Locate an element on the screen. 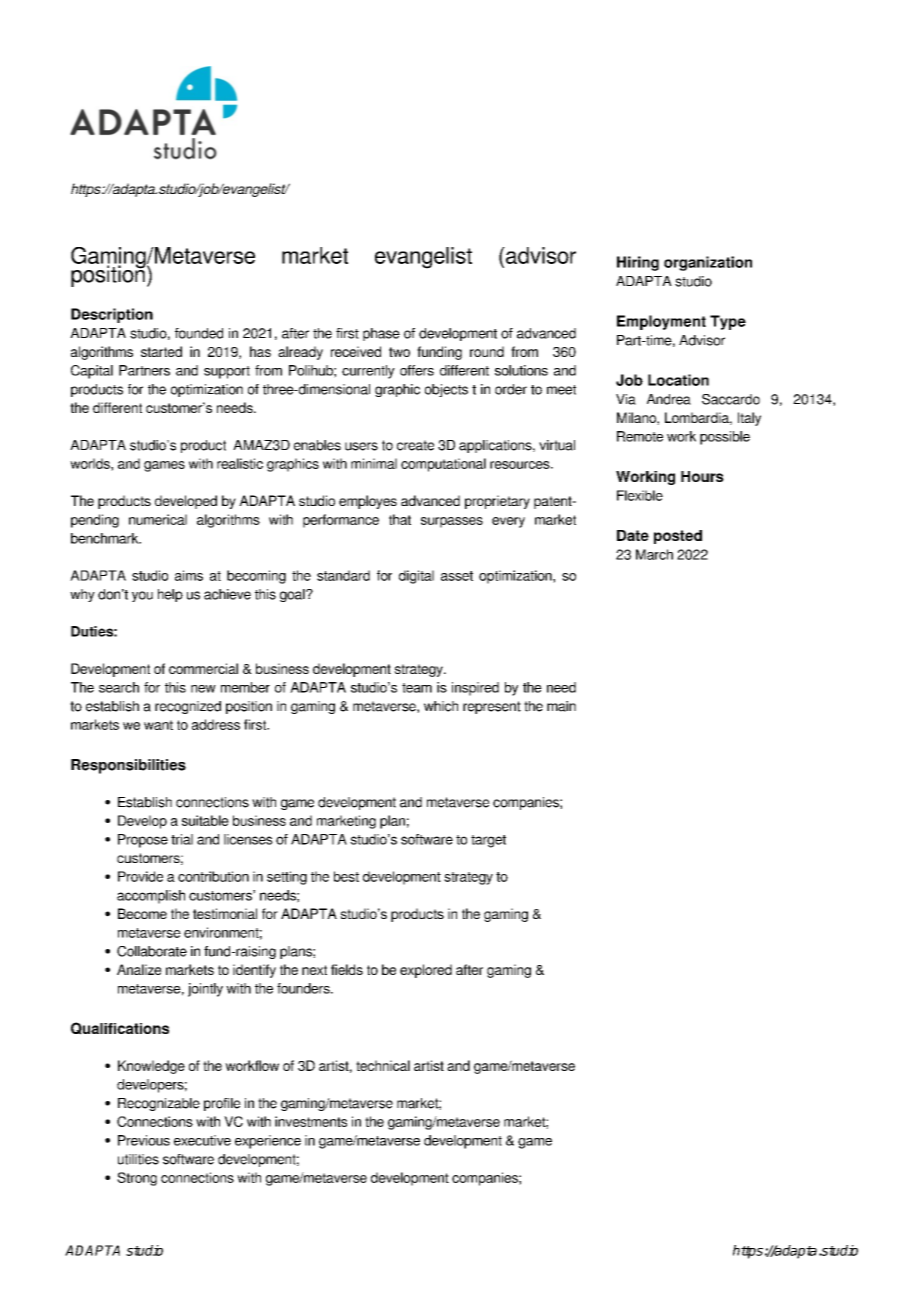 The height and width of the screenshot is (1308, 924). phase is located at coordinates (381, 334).
